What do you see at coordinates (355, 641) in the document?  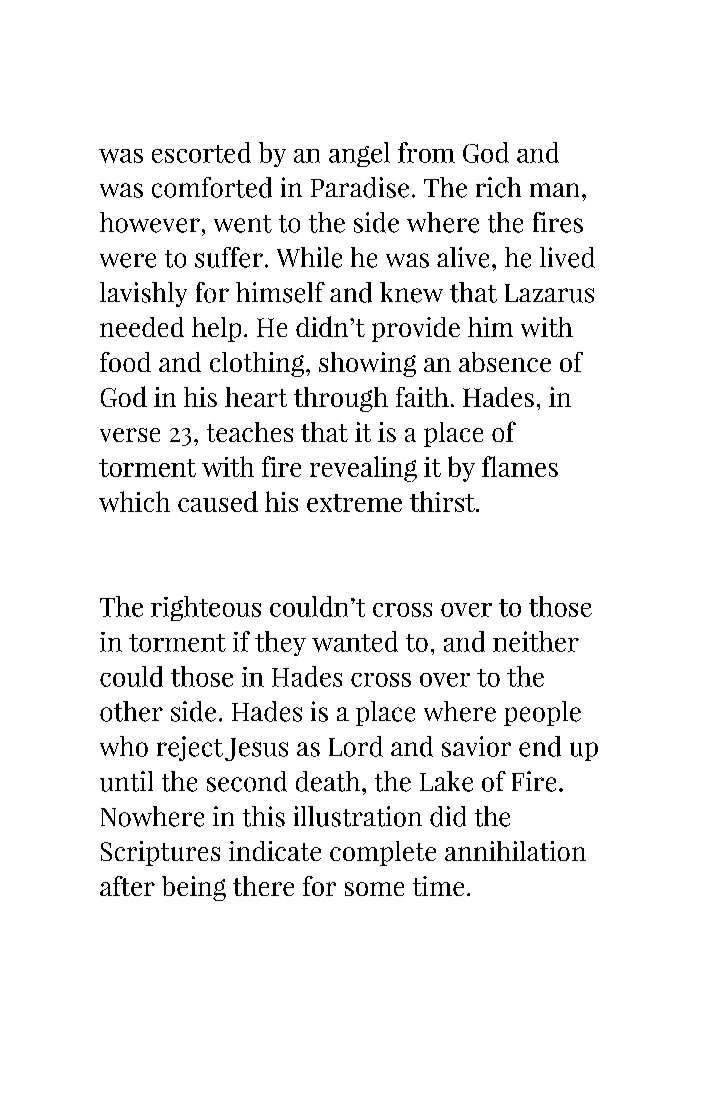 I see `wanted` at bounding box center [355, 641].
